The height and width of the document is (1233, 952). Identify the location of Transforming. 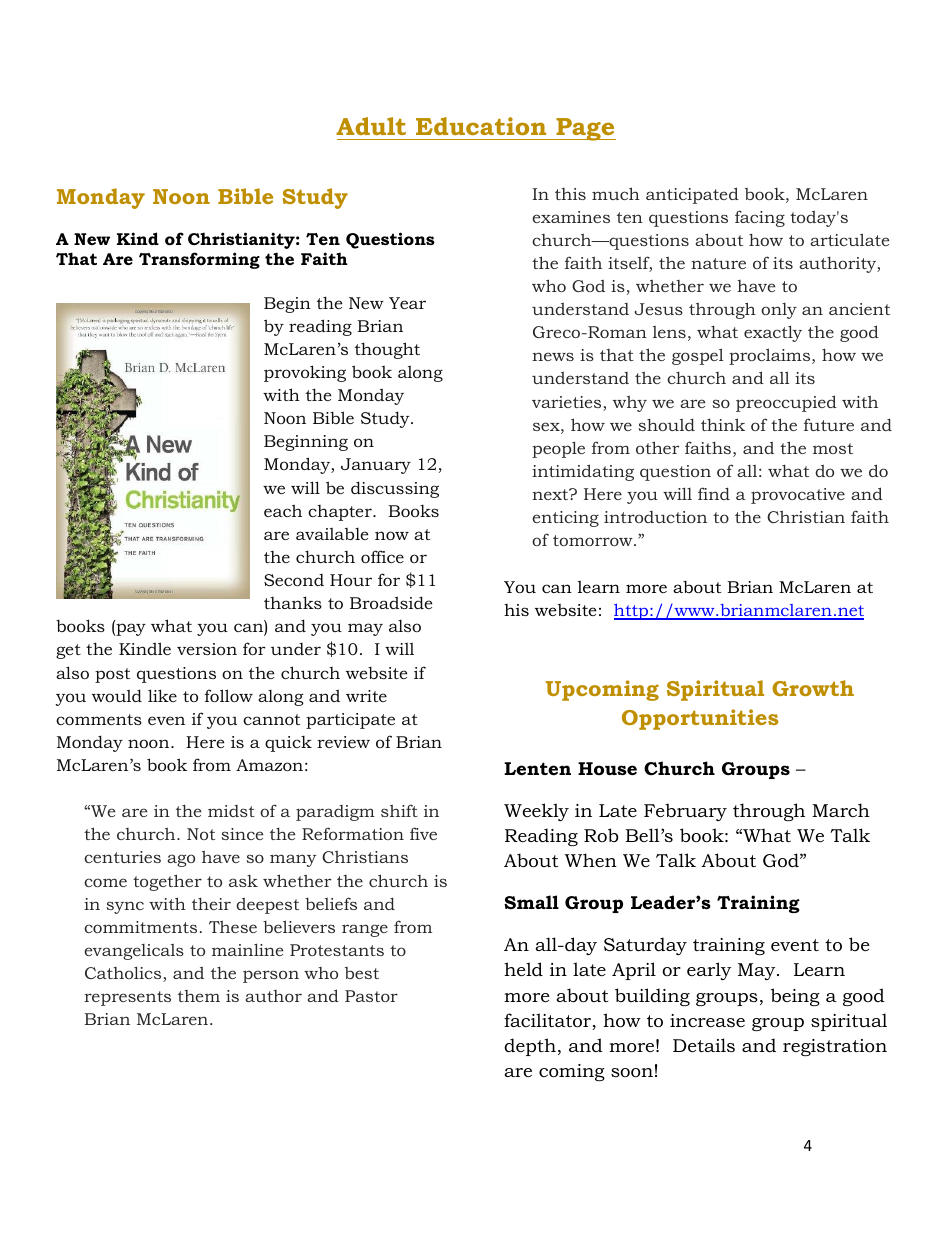
(199, 260).
